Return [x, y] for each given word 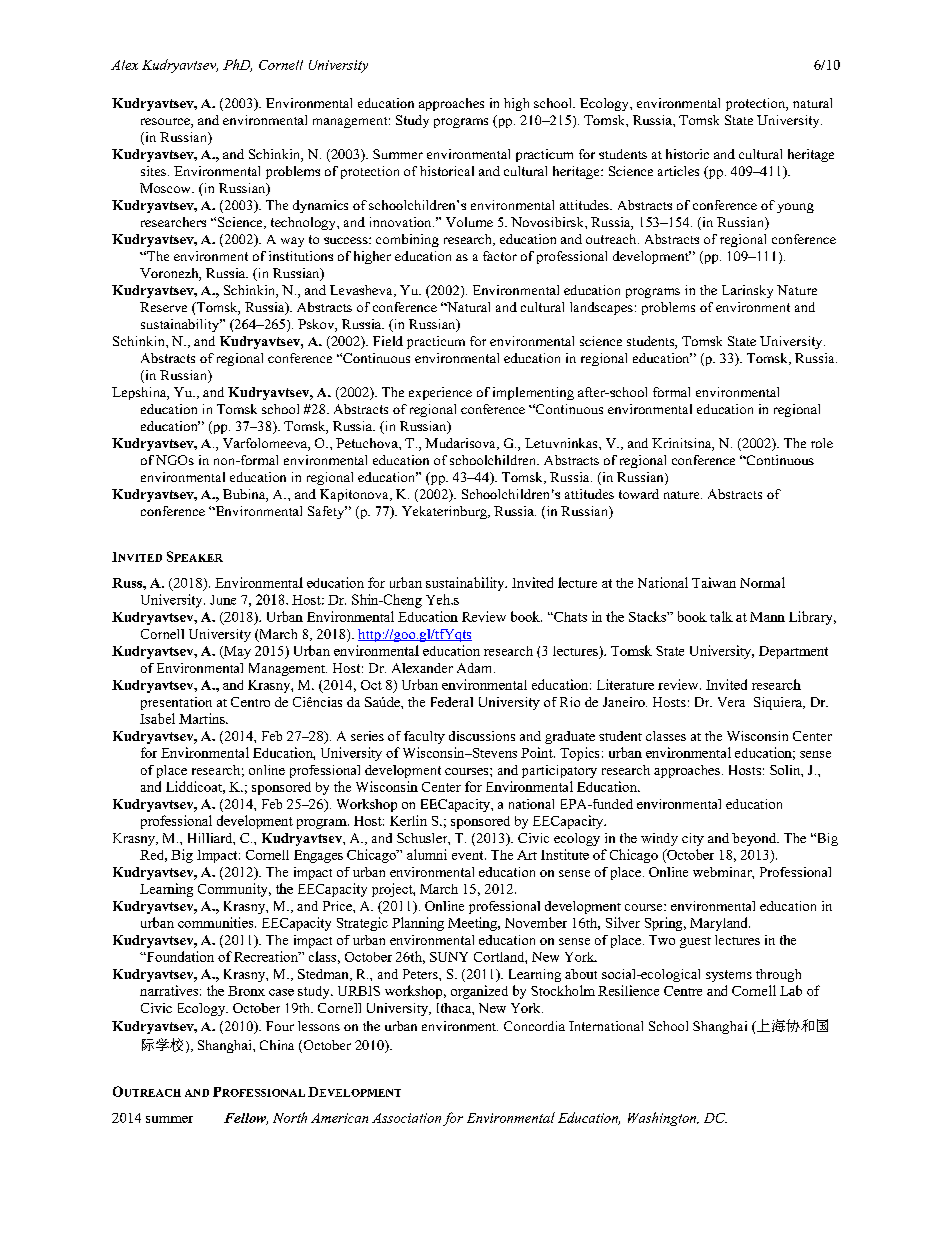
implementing [533, 393]
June [223, 600]
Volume [469, 222]
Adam [476, 668]
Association [406, 1118]
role [822, 443]
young [795, 208]
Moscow [166, 188]
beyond [755, 839]
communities [217, 922]
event [469, 855]
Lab [791, 990]
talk [721, 616]
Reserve [163, 307]
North [290, 1117]
